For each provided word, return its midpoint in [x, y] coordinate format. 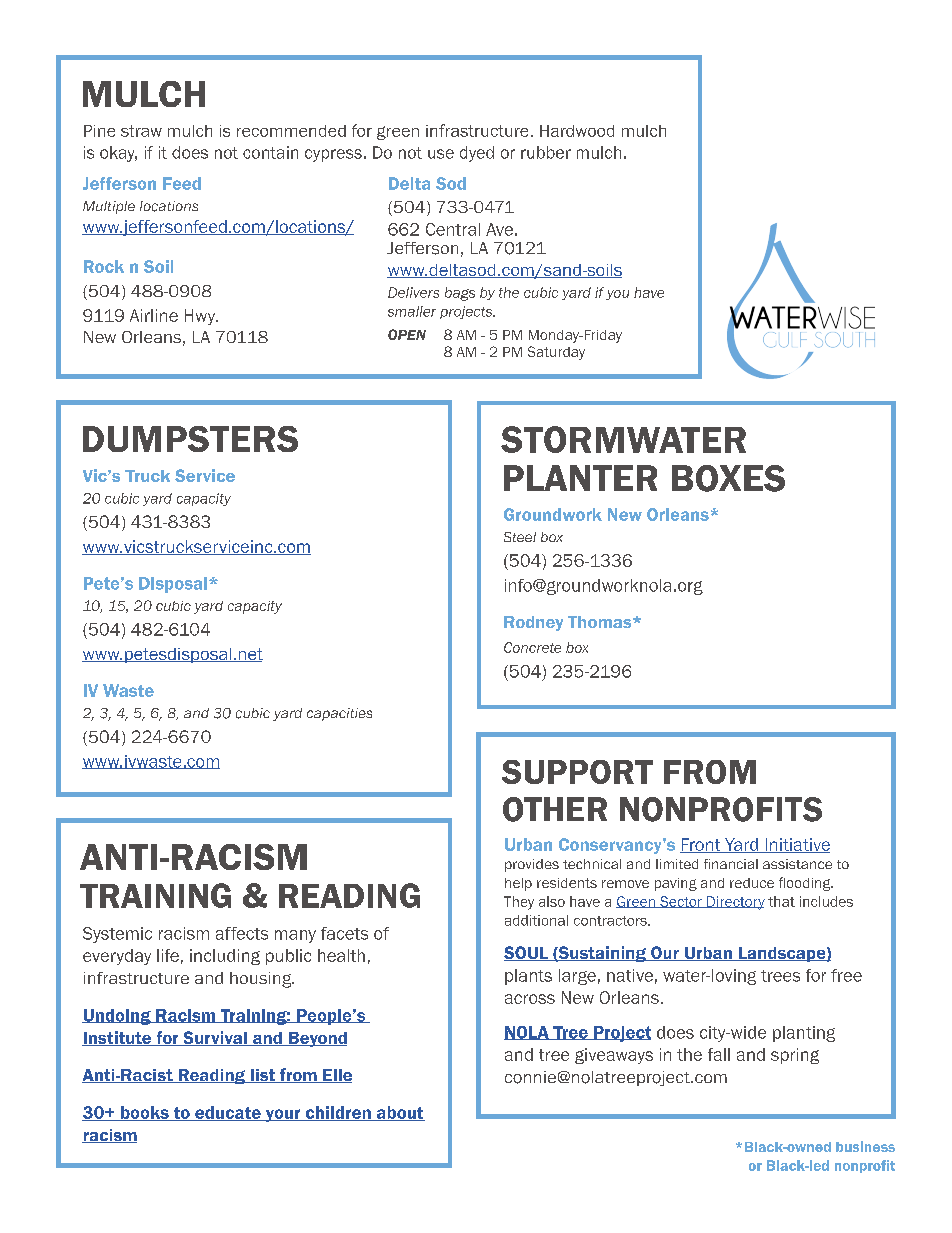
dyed [477, 154]
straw [141, 131]
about [399, 1113]
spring [795, 1056]
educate [228, 1113]
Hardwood [577, 131]
